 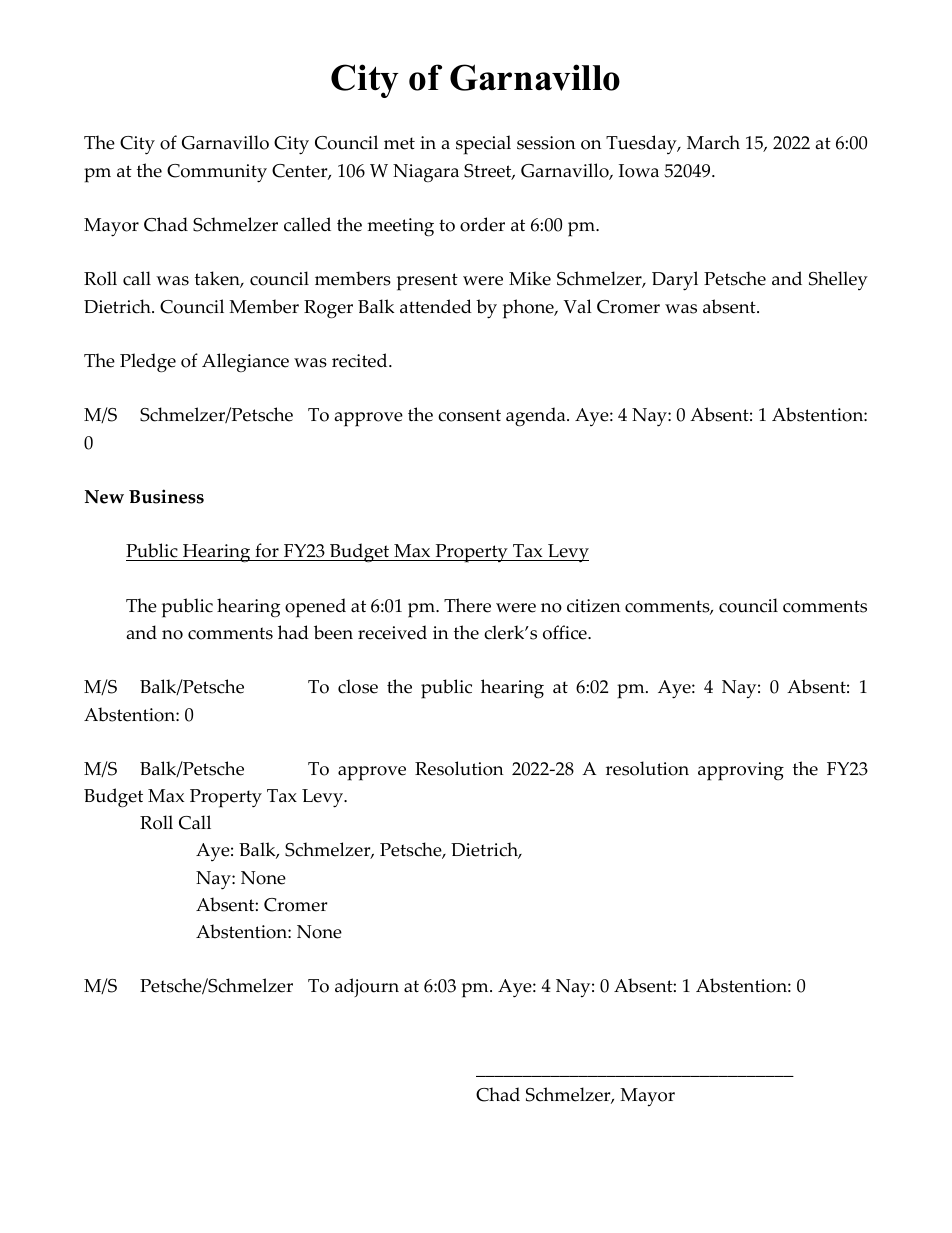 I want to click on approving, so click(x=741, y=771).
